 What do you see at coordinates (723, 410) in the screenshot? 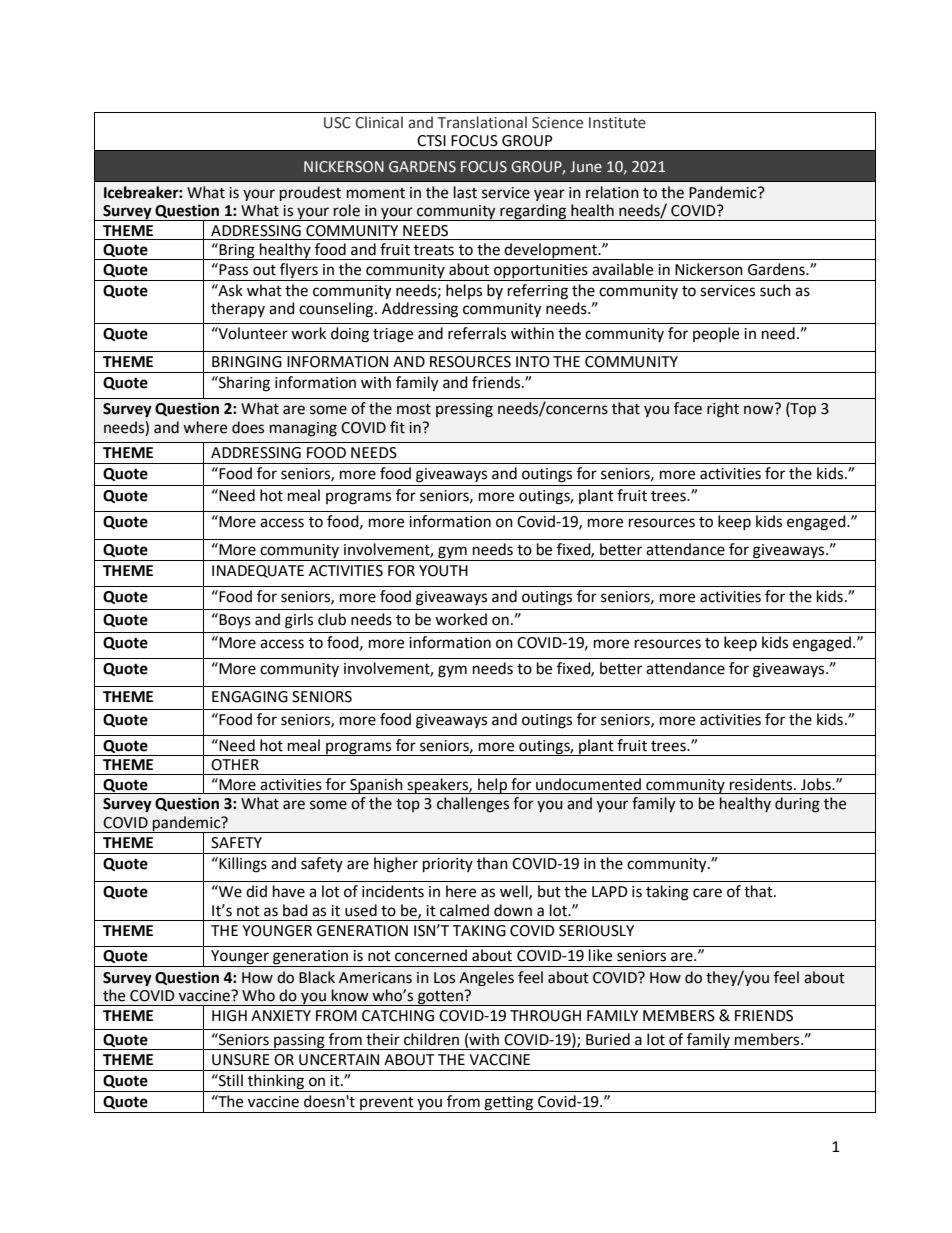
I see `right` at bounding box center [723, 410].
